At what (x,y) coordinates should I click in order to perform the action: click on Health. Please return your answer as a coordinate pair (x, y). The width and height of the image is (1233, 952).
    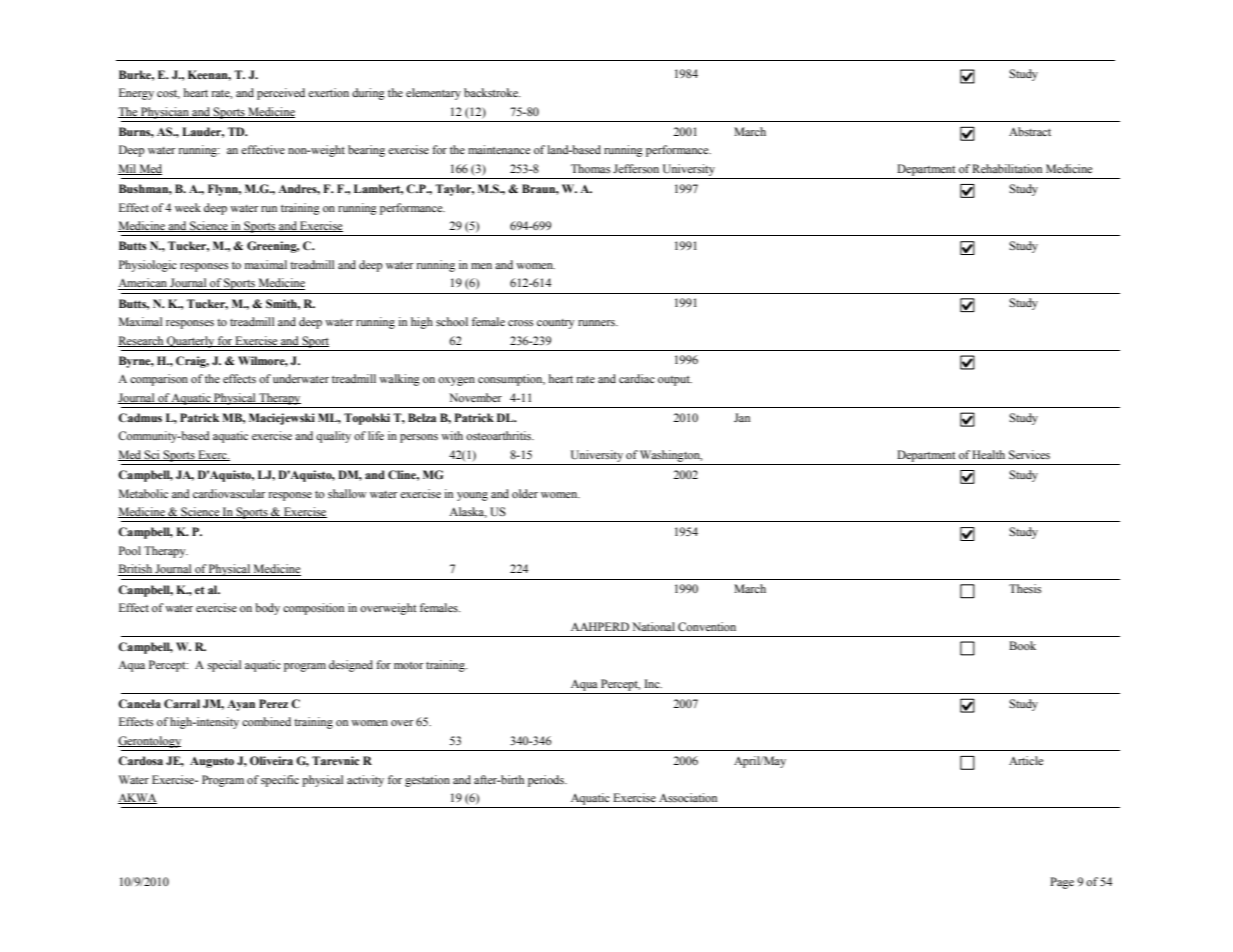
    Looking at the image, I should click on (988, 454).
